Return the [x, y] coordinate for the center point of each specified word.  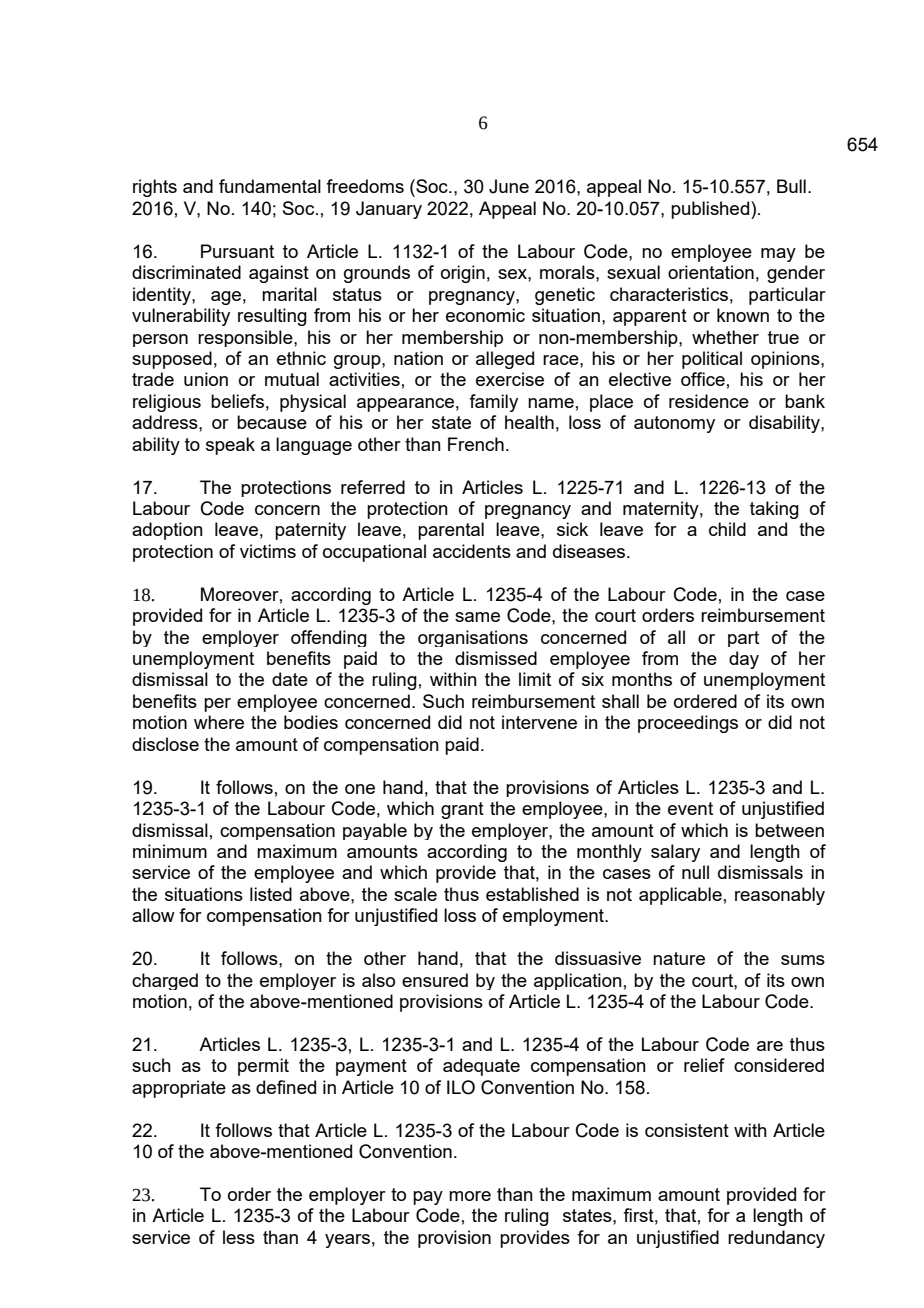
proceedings [688, 724]
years [347, 1241]
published [710, 210]
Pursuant [237, 251]
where [219, 722]
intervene [539, 722]
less [239, 1237]
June [509, 186]
